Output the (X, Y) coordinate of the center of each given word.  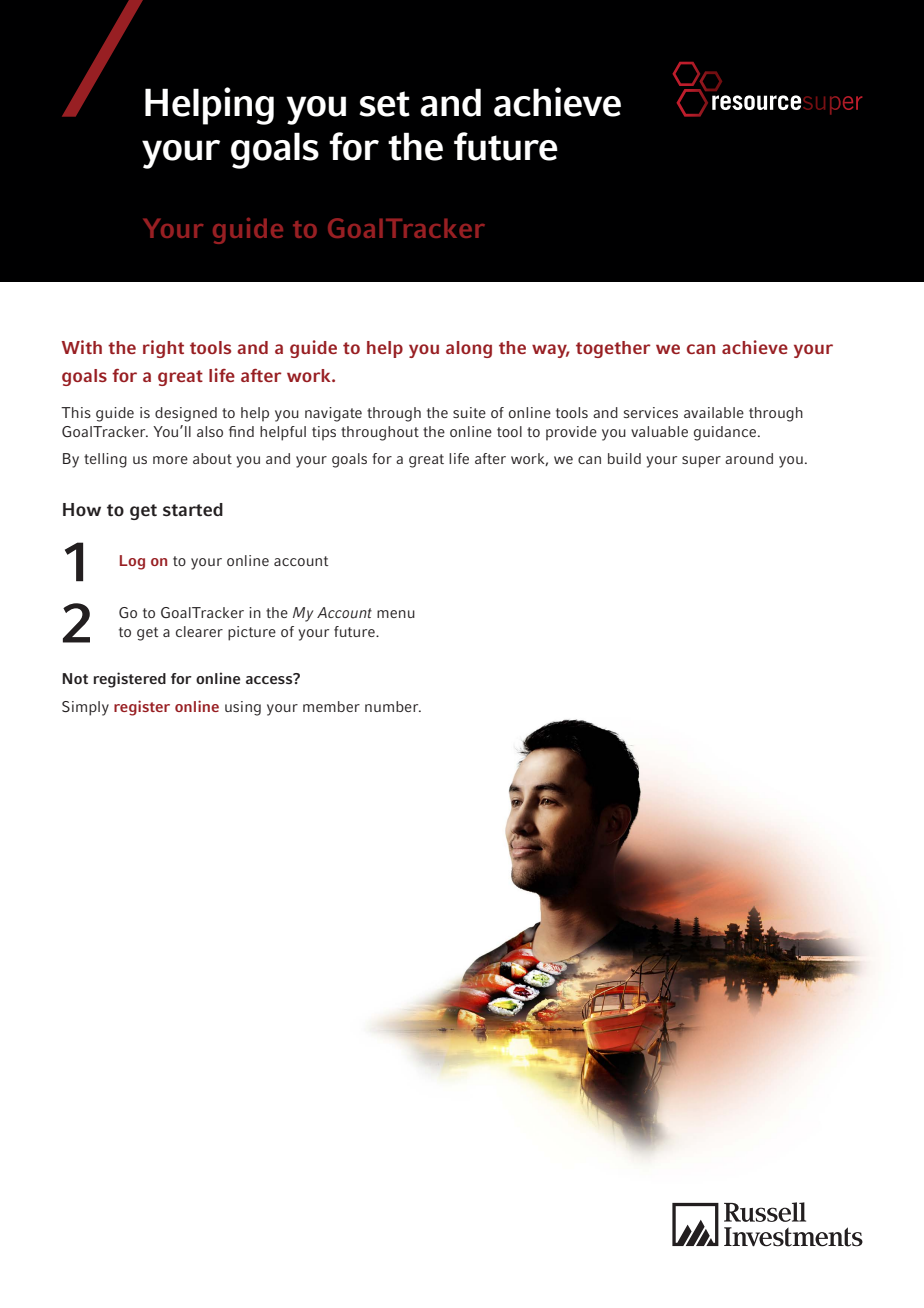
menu (396, 614)
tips (324, 433)
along (469, 349)
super (701, 462)
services (651, 412)
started (193, 510)
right (163, 349)
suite (469, 412)
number (393, 706)
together (613, 349)
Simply (85, 708)
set (384, 104)
